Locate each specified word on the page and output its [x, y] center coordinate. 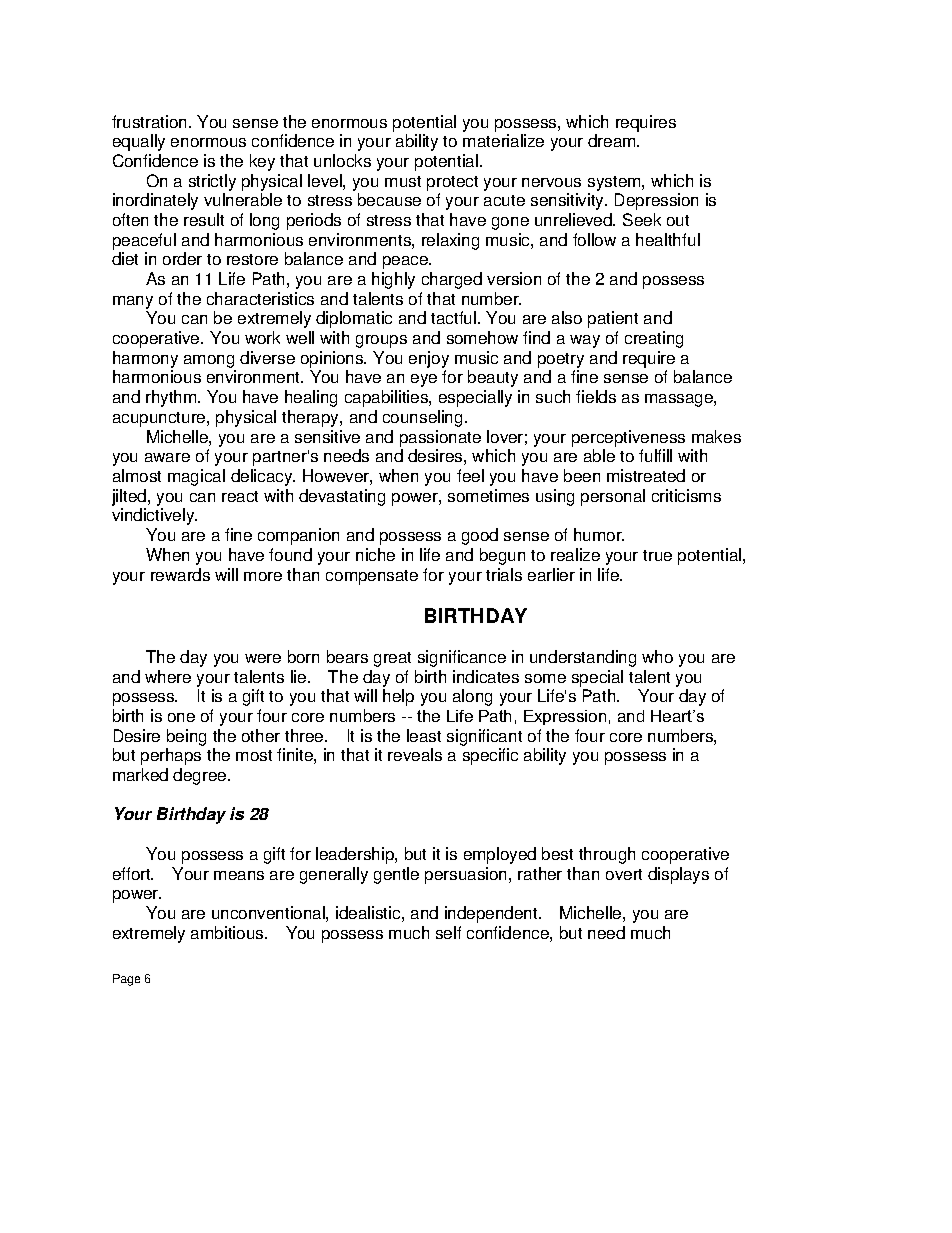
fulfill [655, 455]
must [403, 181]
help [398, 697]
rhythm [172, 398]
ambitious [228, 932]
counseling [422, 418]
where [168, 676]
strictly [212, 182]
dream [613, 140]
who [657, 656]
